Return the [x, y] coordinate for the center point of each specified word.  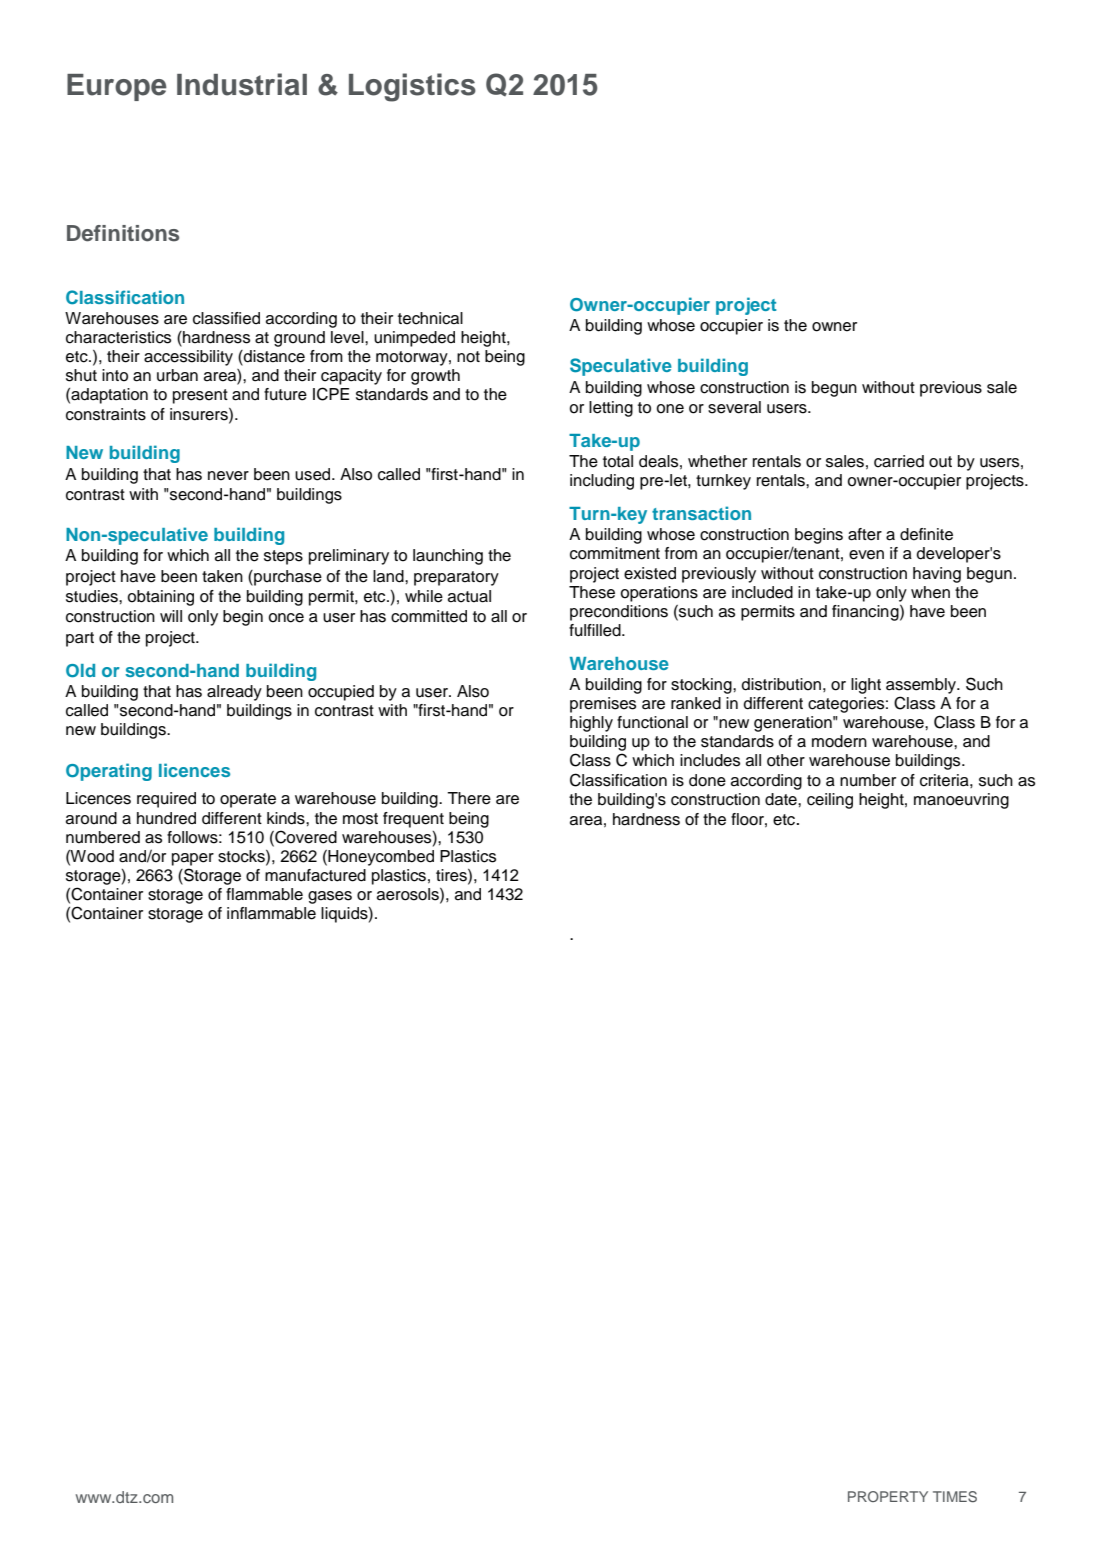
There [469, 798]
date [782, 799]
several [734, 407]
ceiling [830, 801]
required [166, 800]
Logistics [412, 87]
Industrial [242, 84]
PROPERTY [888, 1496]
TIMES [955, 1497]
